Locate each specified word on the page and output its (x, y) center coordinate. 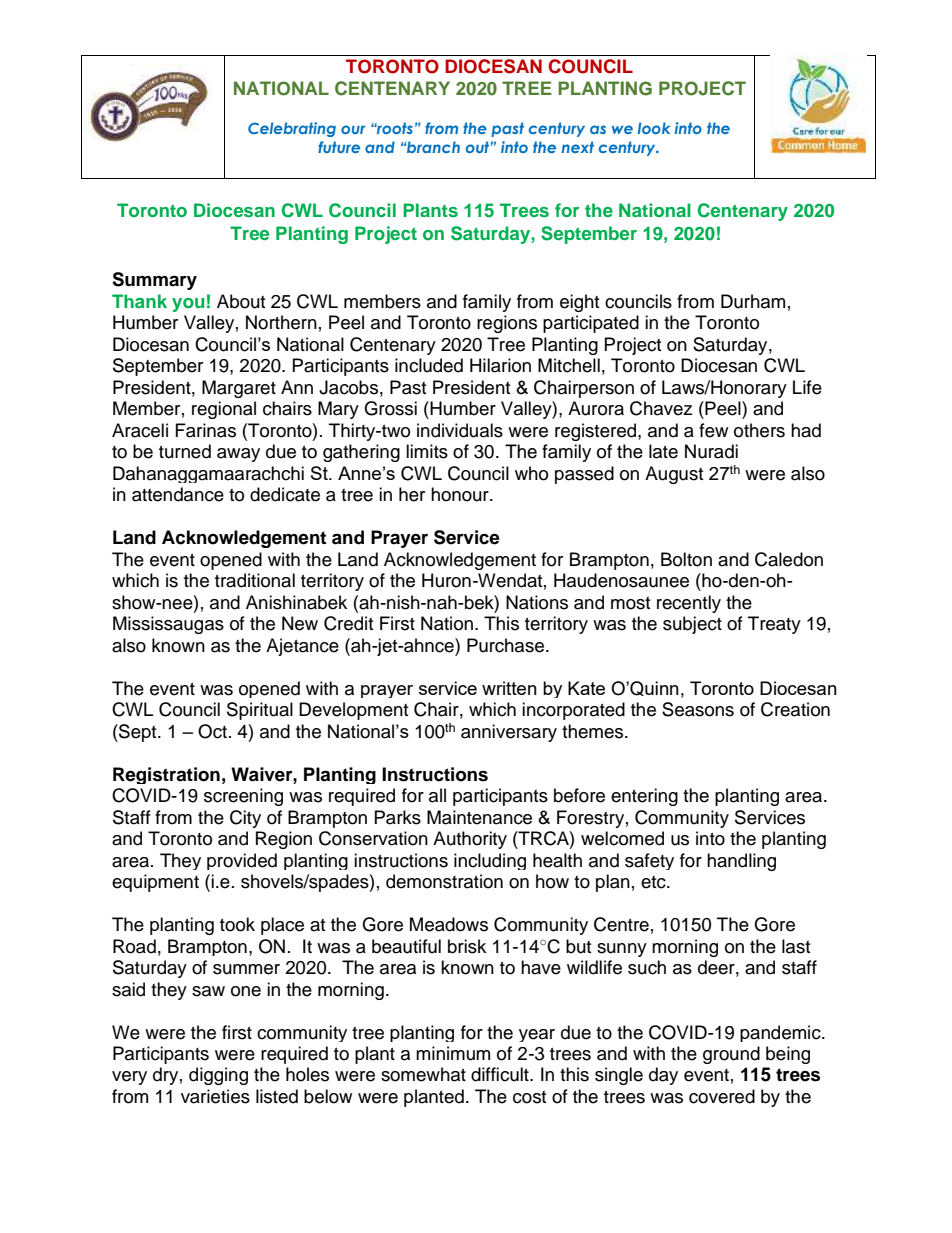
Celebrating (292, 129)
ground (731, 1055)
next (577, 147)
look (654, 128)
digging (218, 1076)
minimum (453, 1053)
